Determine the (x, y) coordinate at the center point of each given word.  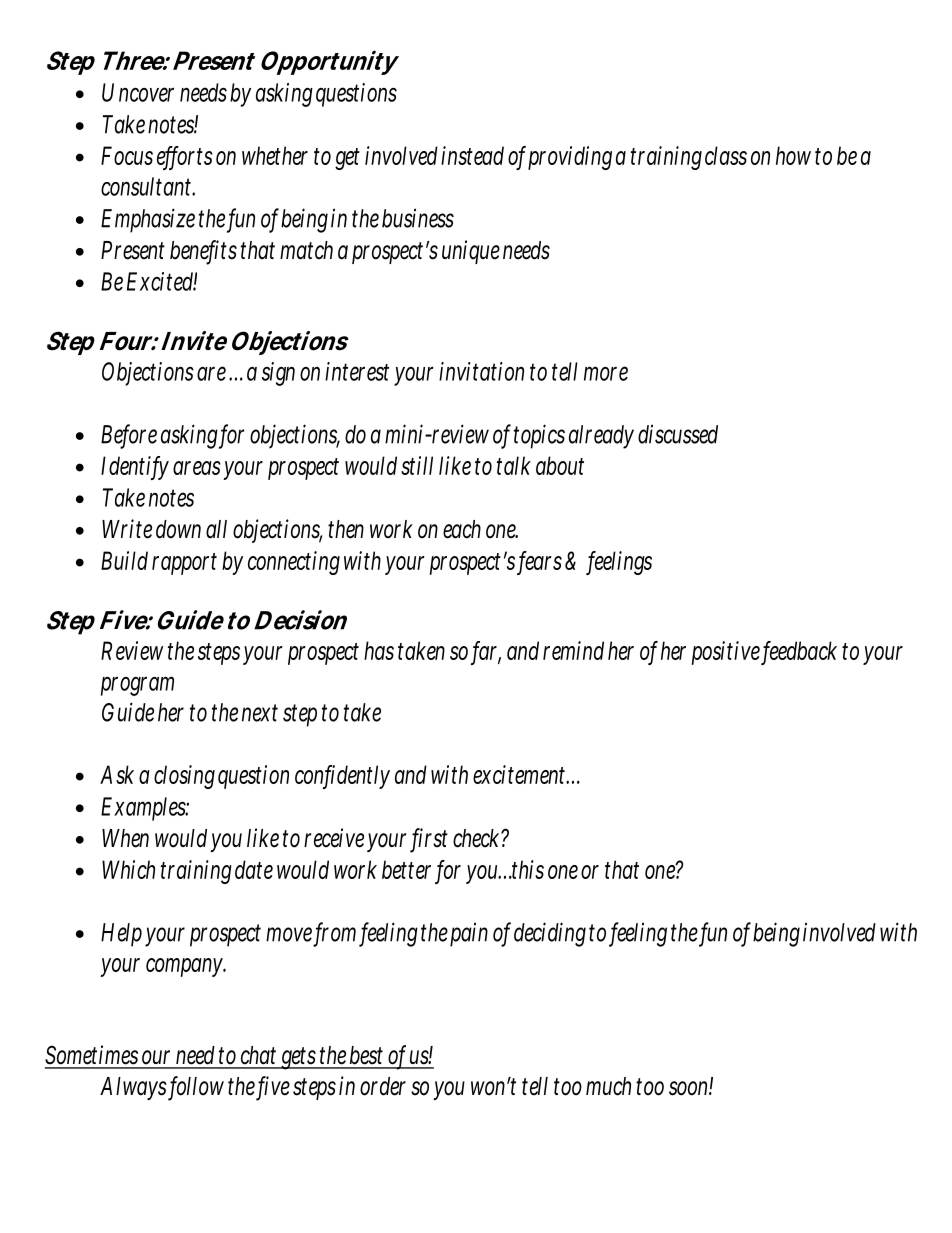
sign (281, 374)
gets (299, 1058)
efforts (185, 157)
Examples (145, 809)
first (430, 839)
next (260, 713)
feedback (800, 652)
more (606, 373)
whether (275, 155)
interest (357, 371)
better (406, 869)
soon (691, 1088)
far (487, 652)
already (604, 437)
